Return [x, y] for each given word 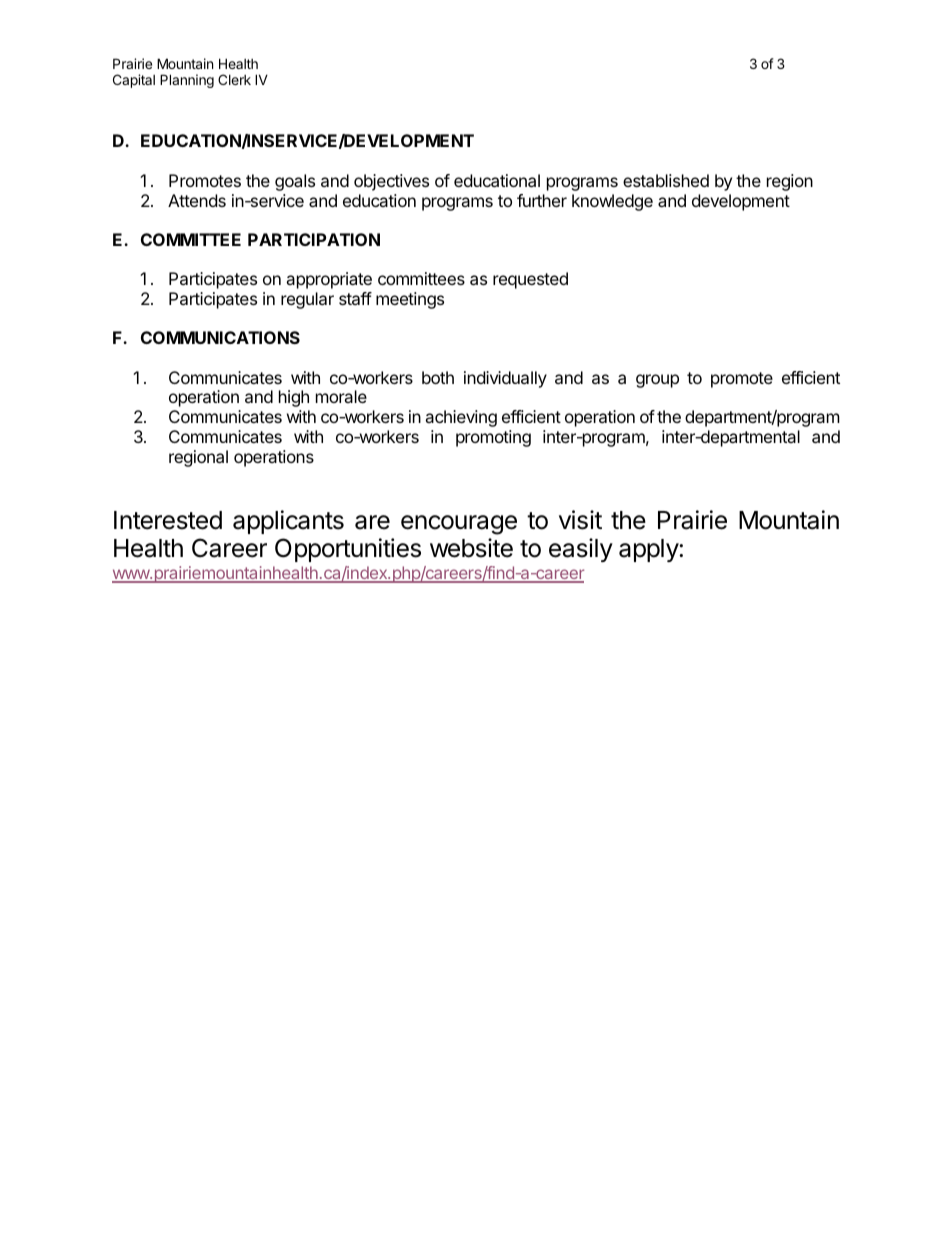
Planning [187, 81]
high [294, 398]
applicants [288, 522]
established [666, 180]
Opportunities [348, 550]
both [438, 377]
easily [581, 550]
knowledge [612, 202]
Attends [197, 200]
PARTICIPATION [314, 239]
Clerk [234, 79]
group [657, 381]
